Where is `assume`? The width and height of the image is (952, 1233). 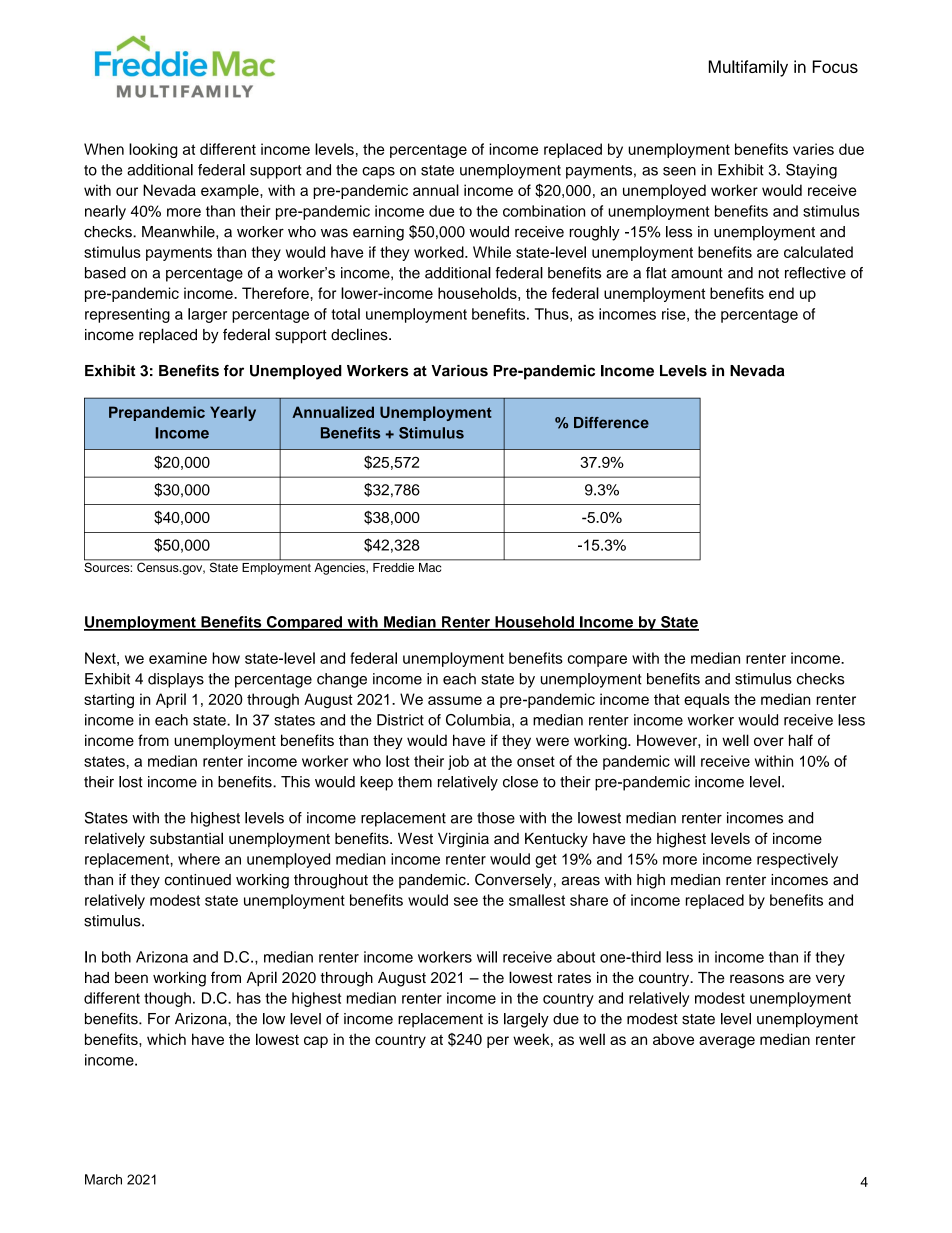 assume is located at coordinates (455, 700).
